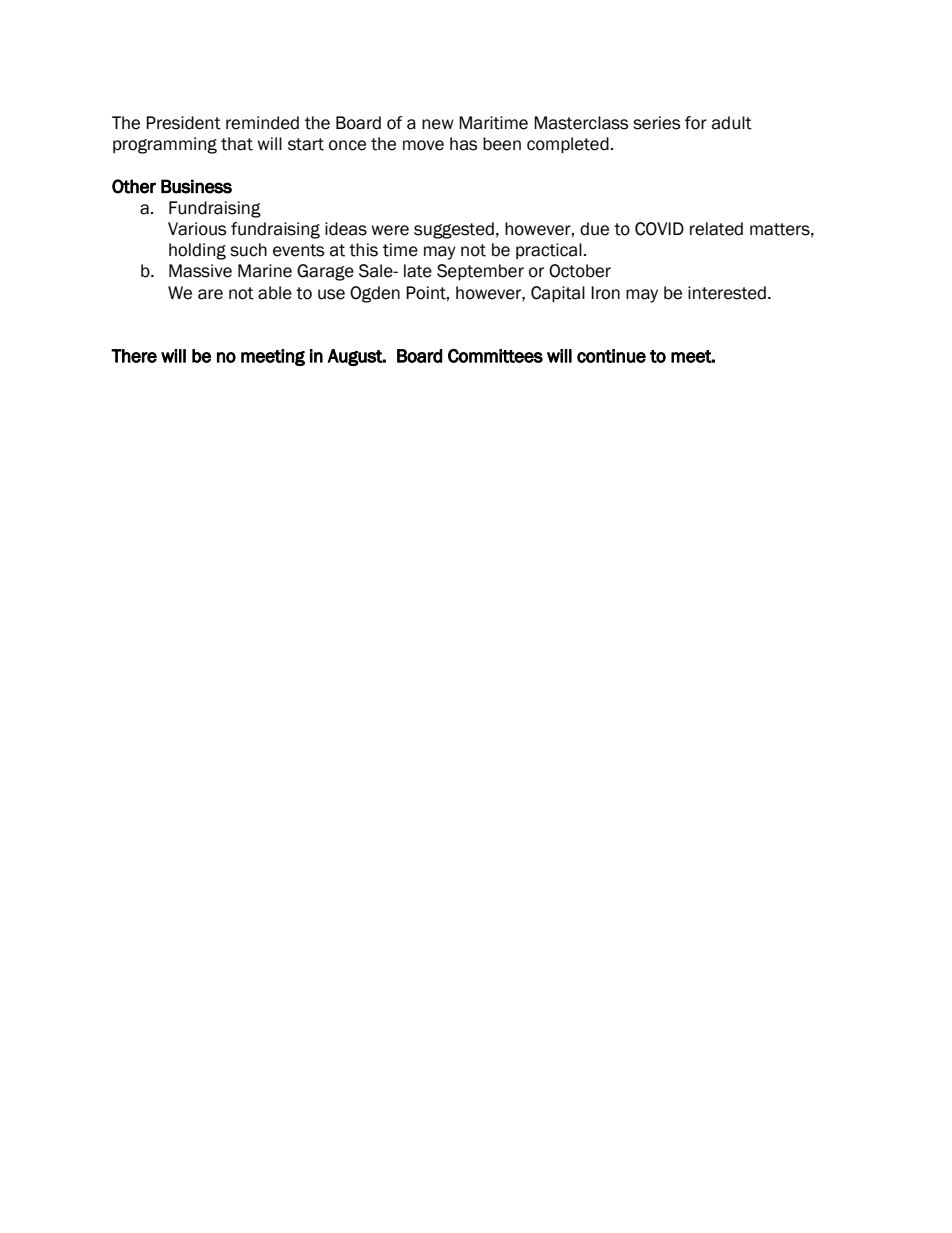 The width and height of the document is (952, 1233). Describe the element at coordinates (438, 124) in the document. I see `new` at that location.
